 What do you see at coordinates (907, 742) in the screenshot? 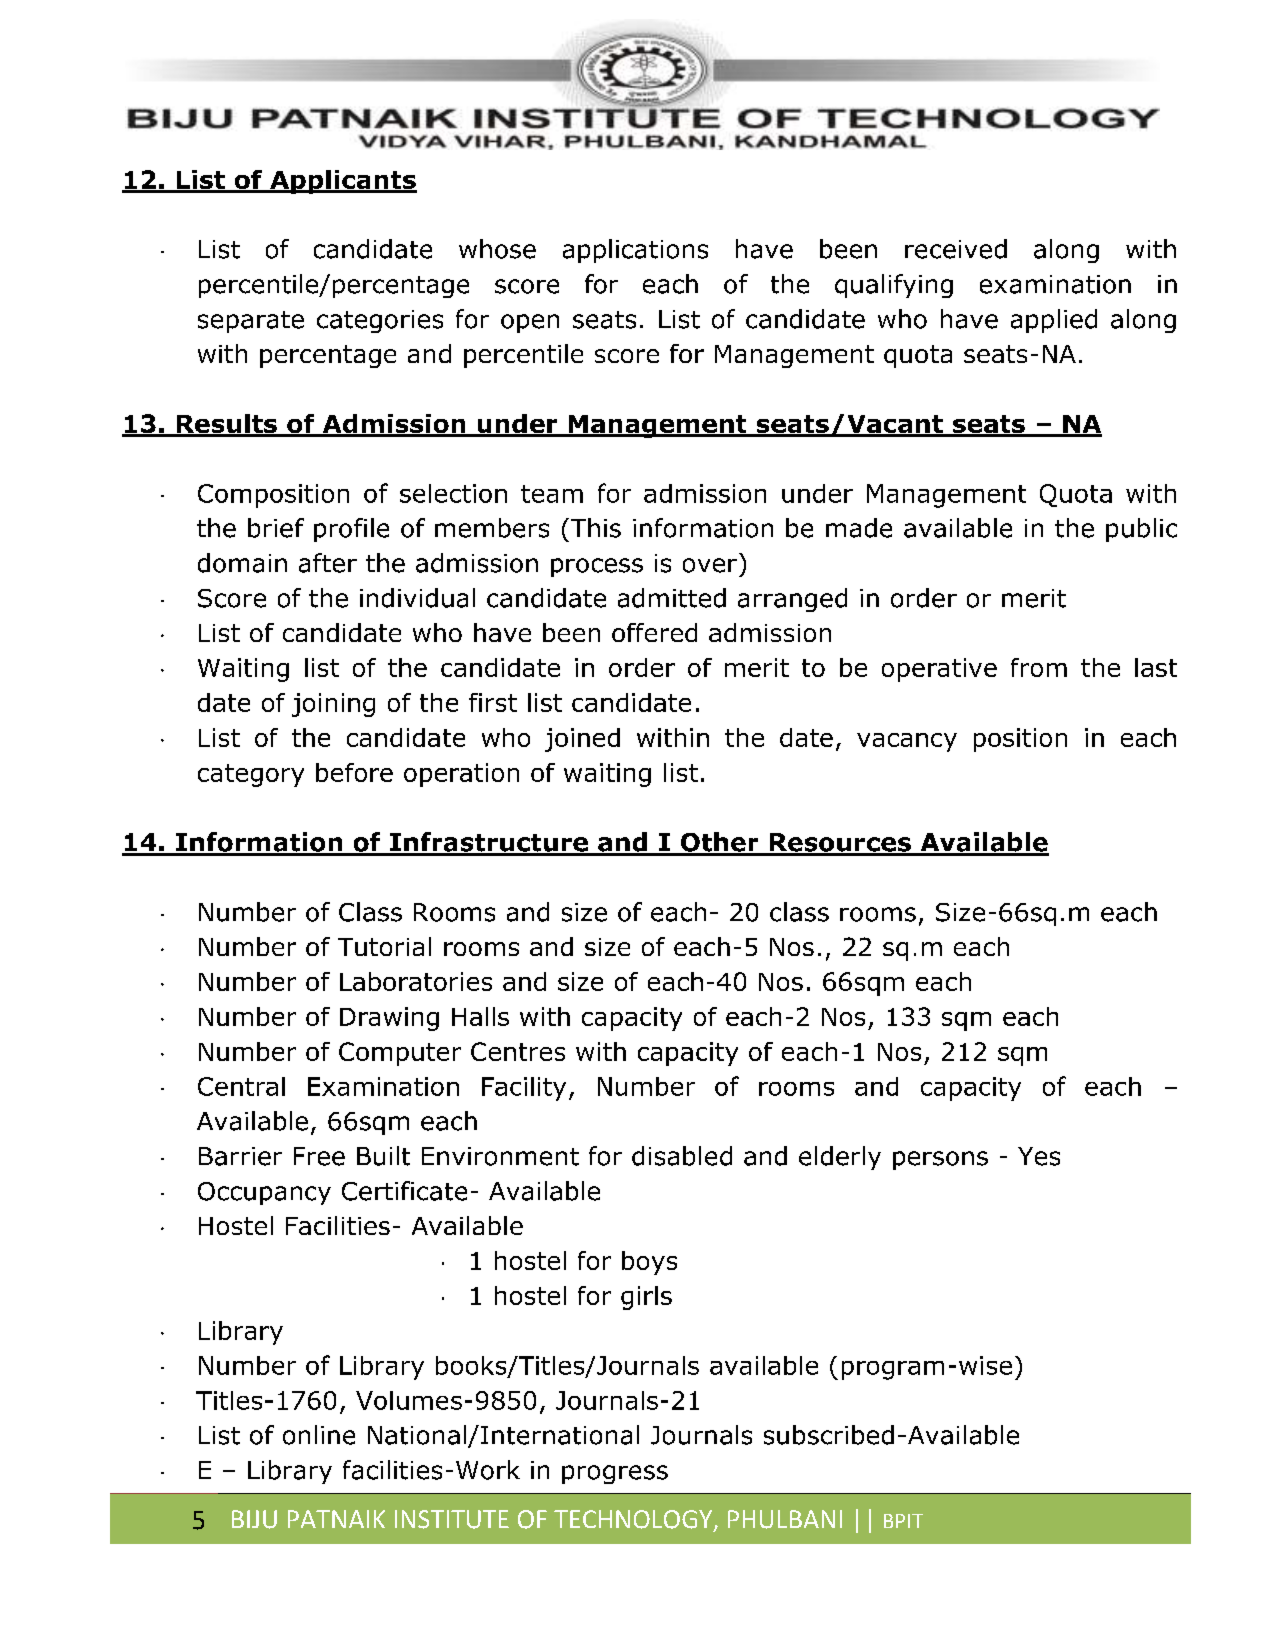
I see `vacancy` at bounding box center [907, 742].
